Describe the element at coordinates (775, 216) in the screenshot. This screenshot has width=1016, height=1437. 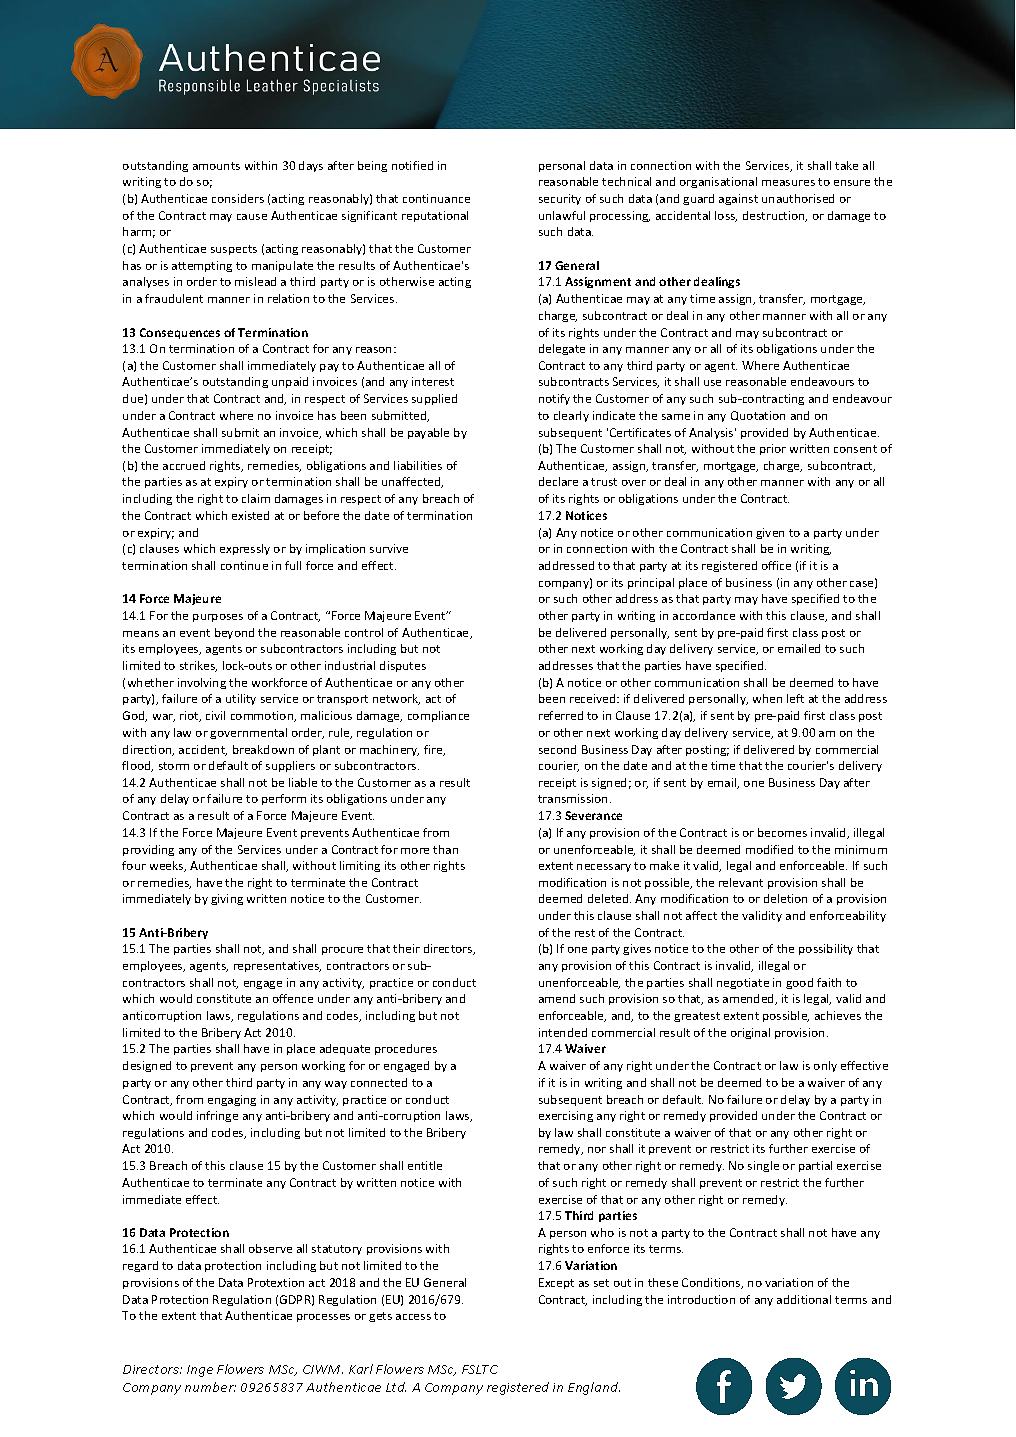
I see `destruction` at that location.
